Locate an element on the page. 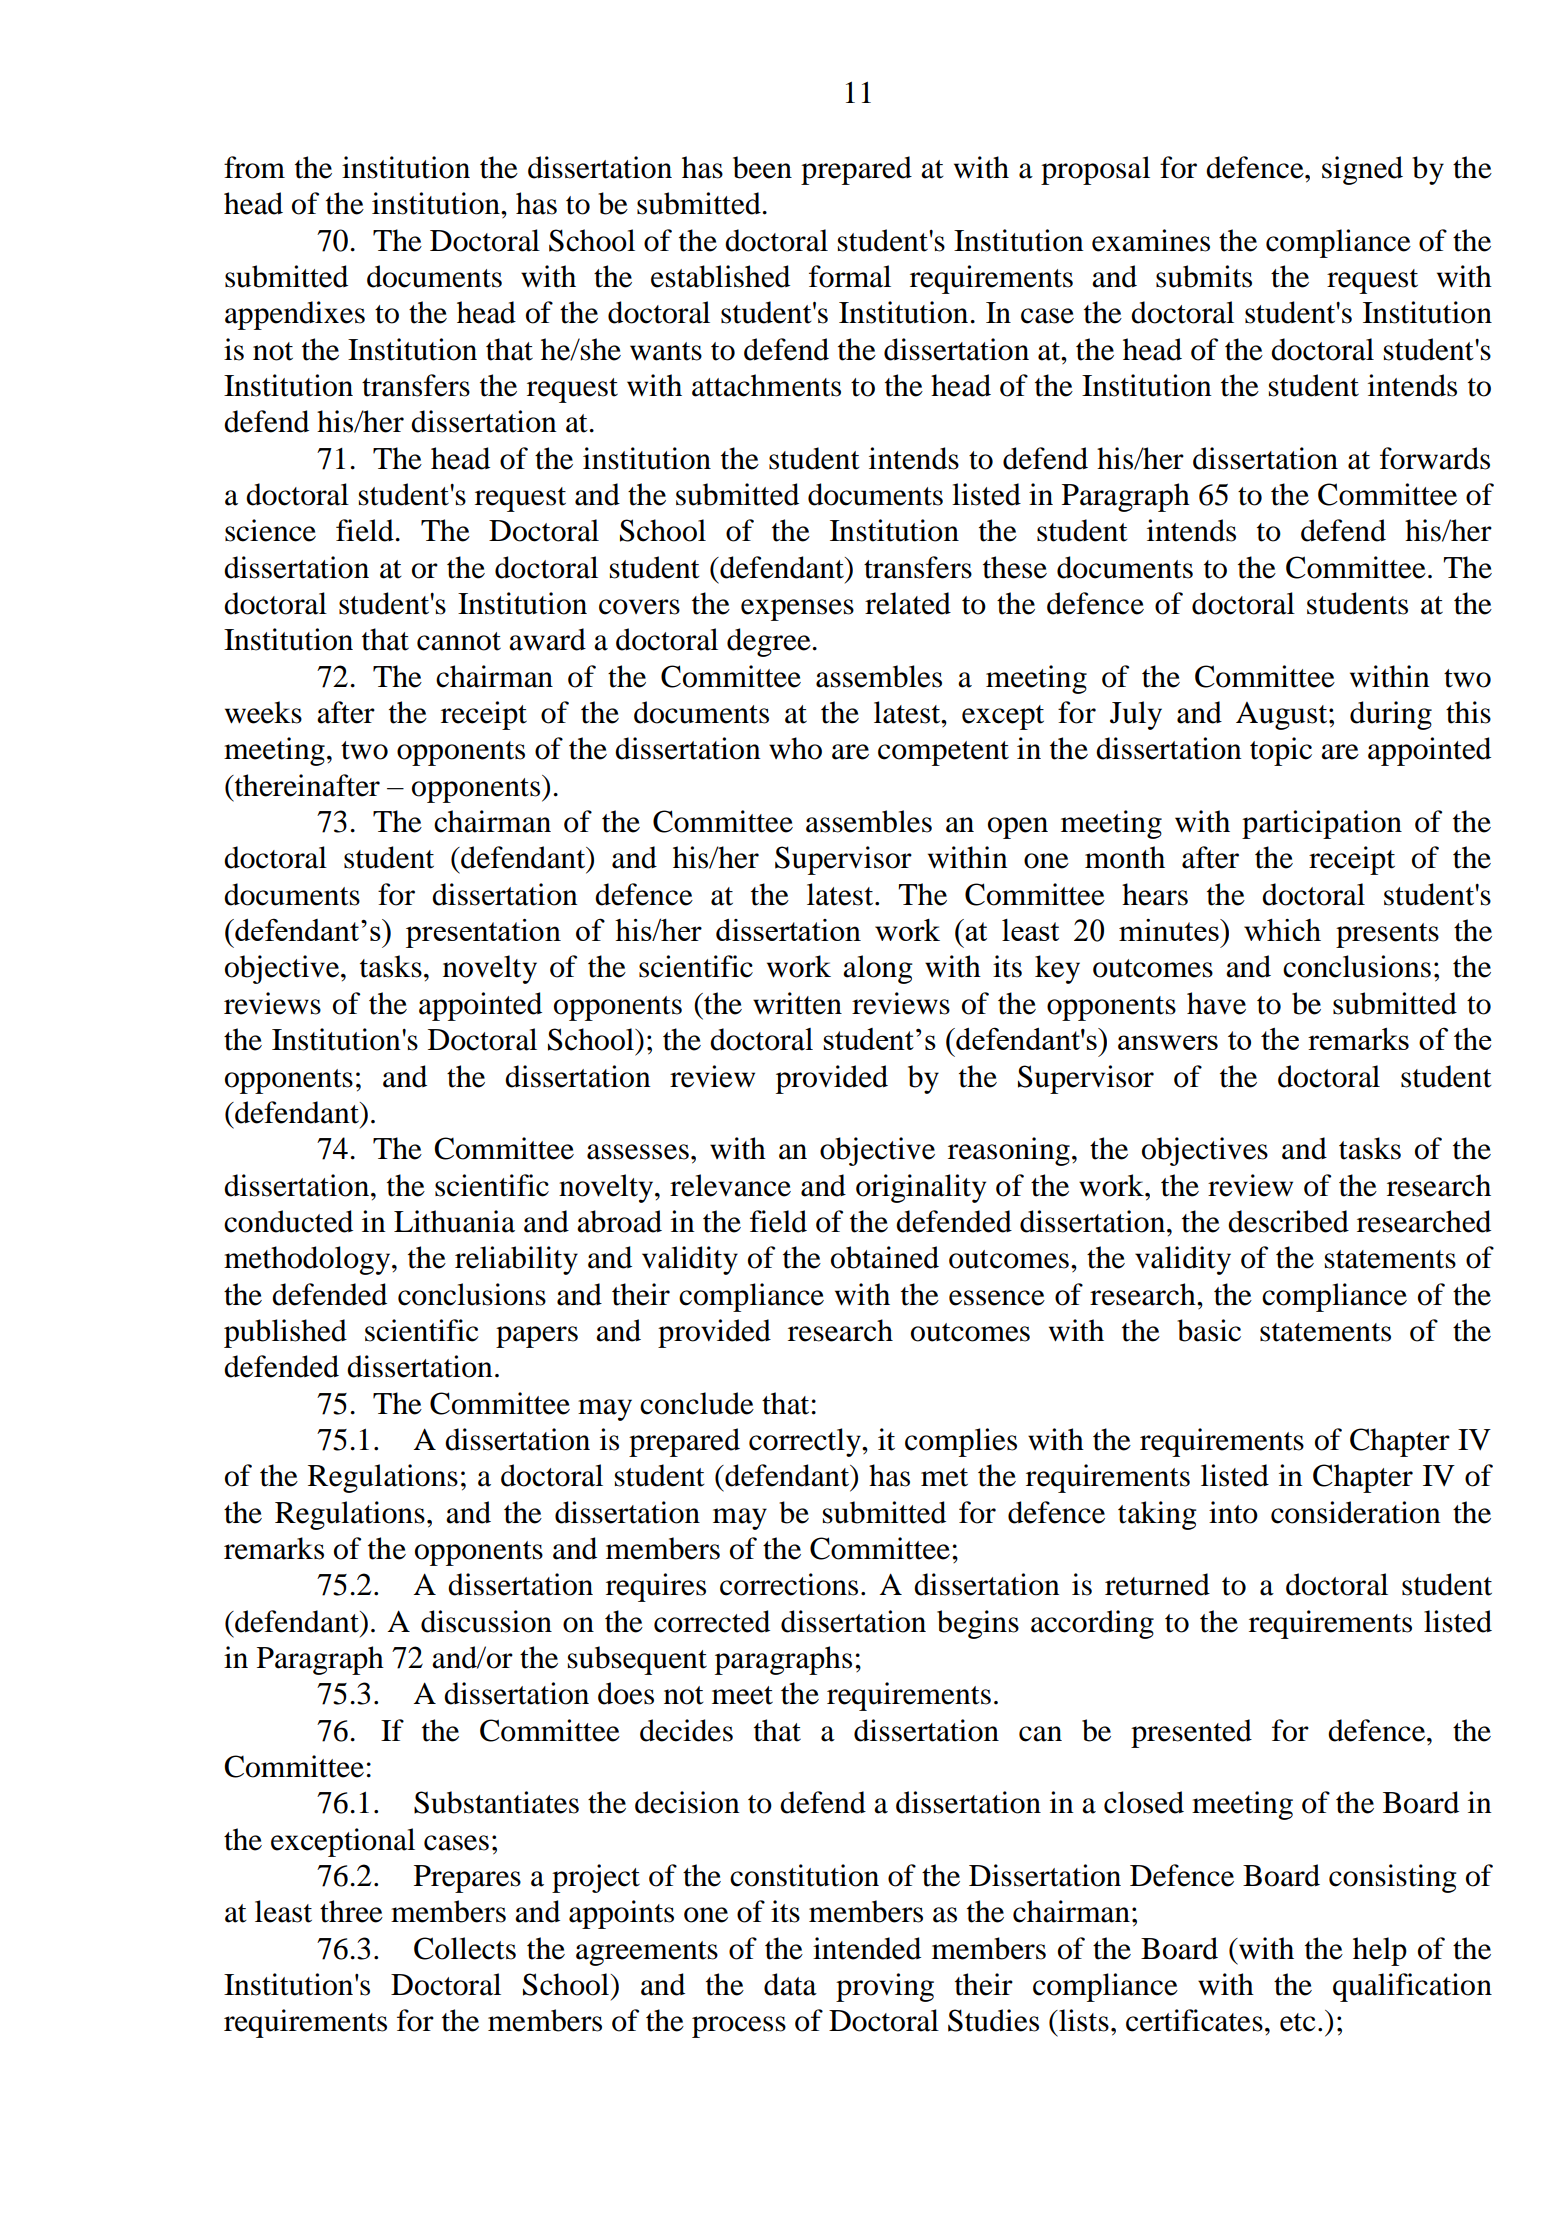 The height and width of the document is (2217, 1567). consideration is located at coordinates (1356, 1512).
